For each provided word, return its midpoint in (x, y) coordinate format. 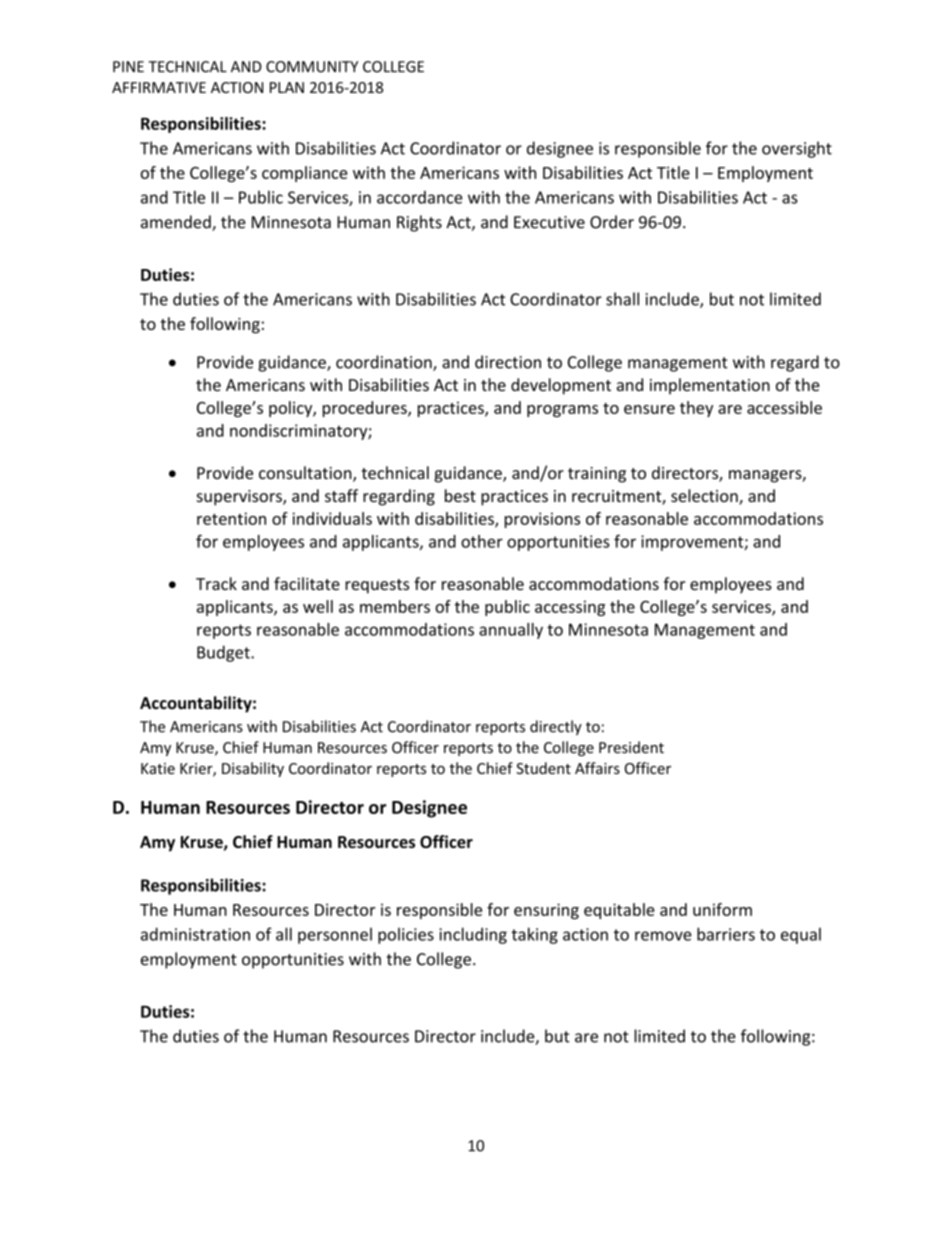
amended (177, 223)
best (460, 495)
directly (556, 727)
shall (622, 299)
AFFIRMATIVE (159, 87)
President (631, 747)
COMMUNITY (312, 67)
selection (705, 497)
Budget (224, 653)
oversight (797, 149)
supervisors (240, 498)
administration (195, 934)
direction (508, 362)
